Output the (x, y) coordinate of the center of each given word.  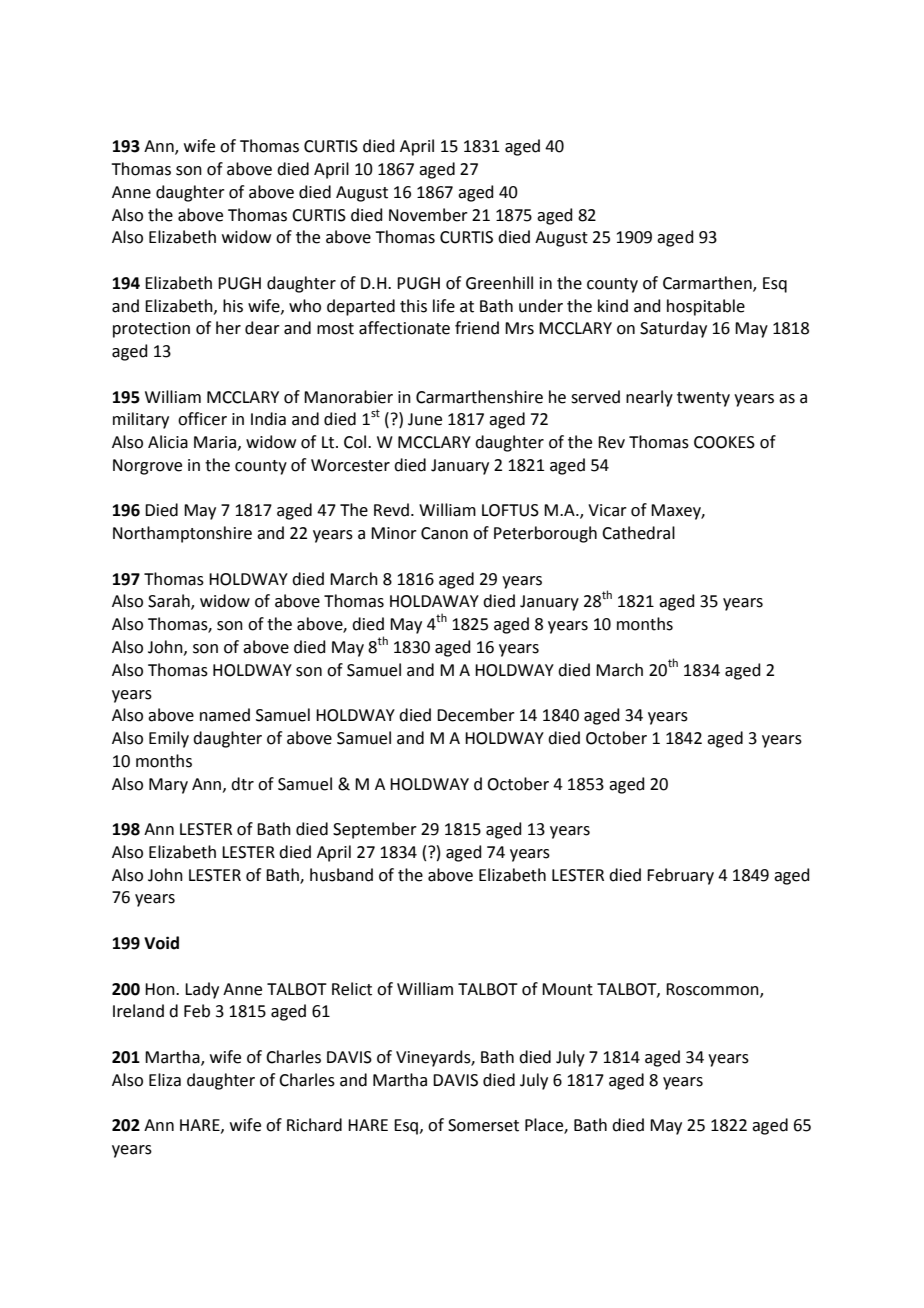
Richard (314, 1125)
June (425, 419)
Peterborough (545, 534)
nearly (649, 398)
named (225, 715)
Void (161, 943)
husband (341, 875)
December (476, 715)
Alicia (168, 442)
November (428, 215)
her (228, 328)
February (680, 876)
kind (613, 306)
